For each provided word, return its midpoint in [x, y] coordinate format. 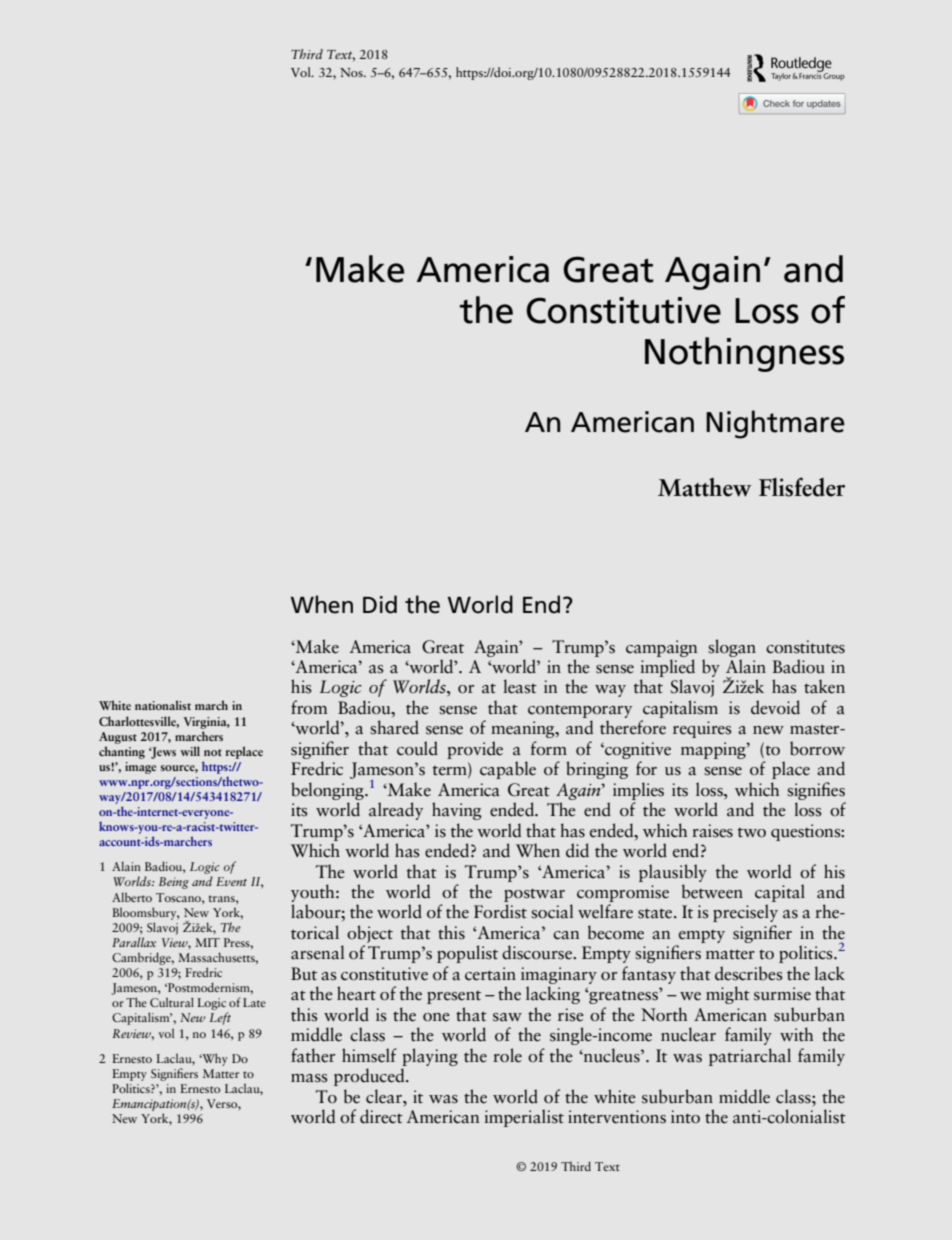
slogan [732, 648]
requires [702, 729]
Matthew [704, 487]
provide [475, 750]
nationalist [163, 705]
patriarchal [750, 1057]
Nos [352, 72]
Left [220, 1018]
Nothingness [744, 354]
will [190, 751]
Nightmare [775, 424]
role [507, 1055]
